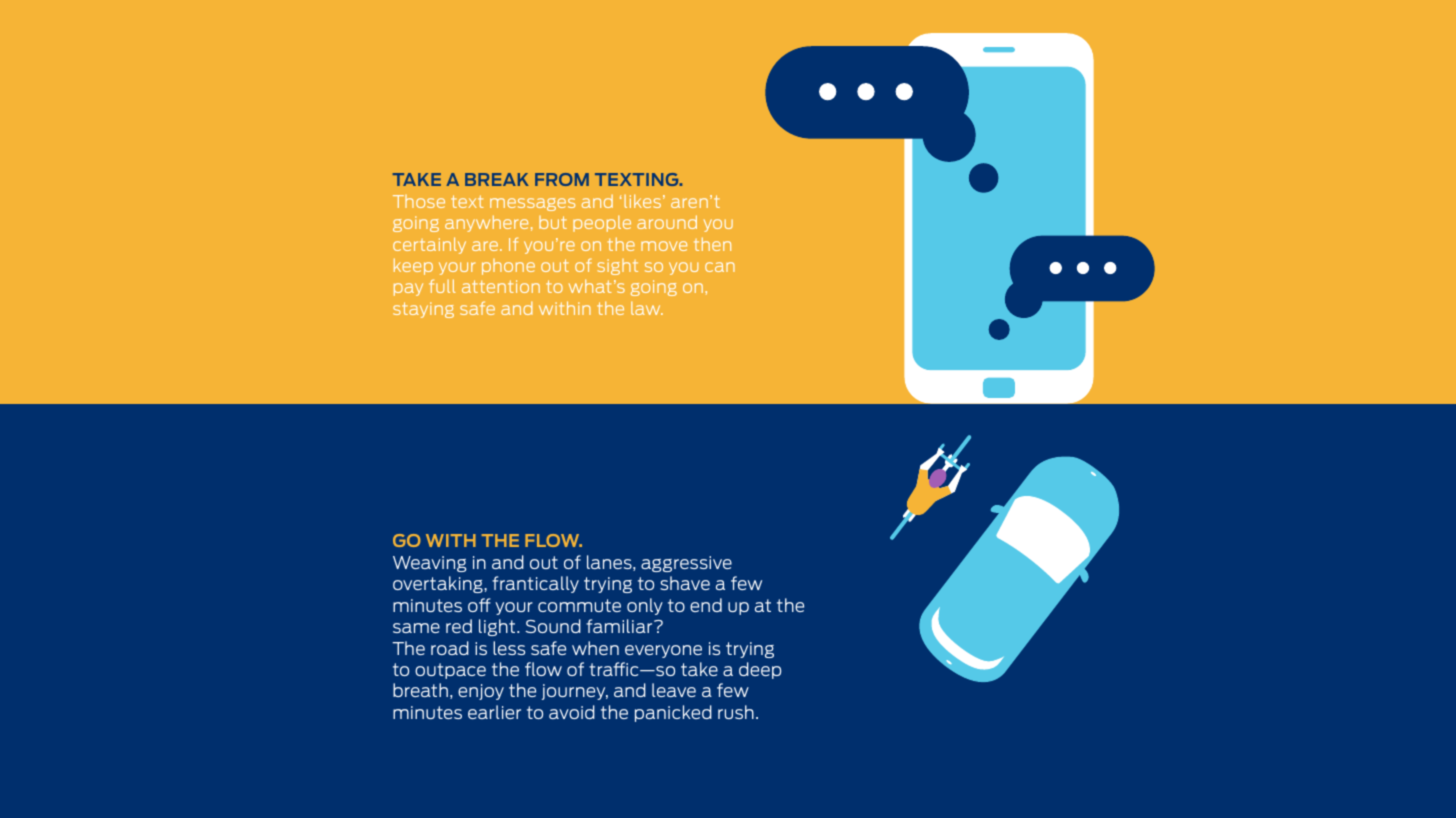 The width and height of the screenshot is (1456, 818). What do you see at coordinates (685, 583) in the screenshot?
I see `shave` at bounding box center [685, 583].
